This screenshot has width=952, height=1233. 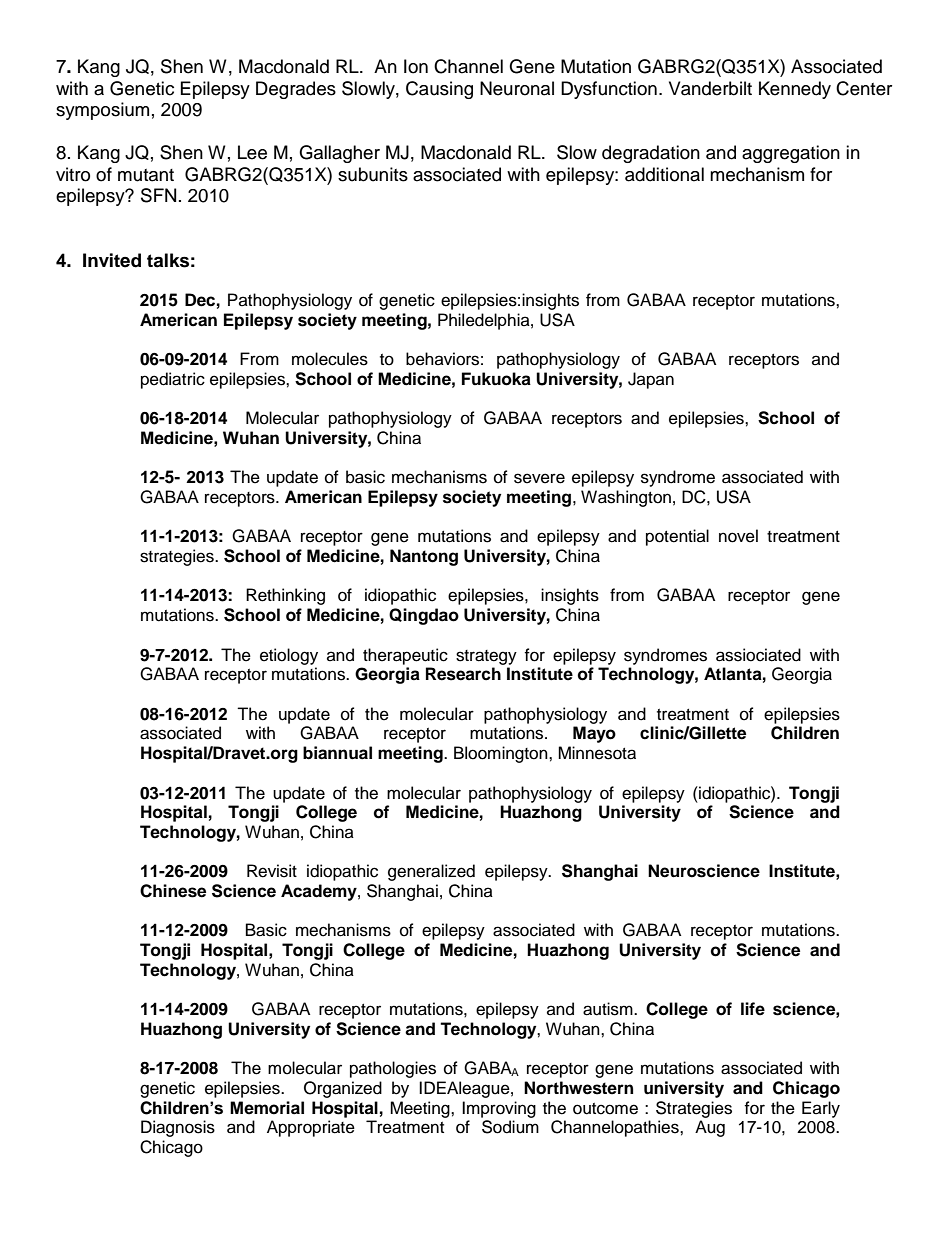 What do you see at coordinates (539, 478) in the screenshot?
I see `severe` at bounding box center [539, 478].
